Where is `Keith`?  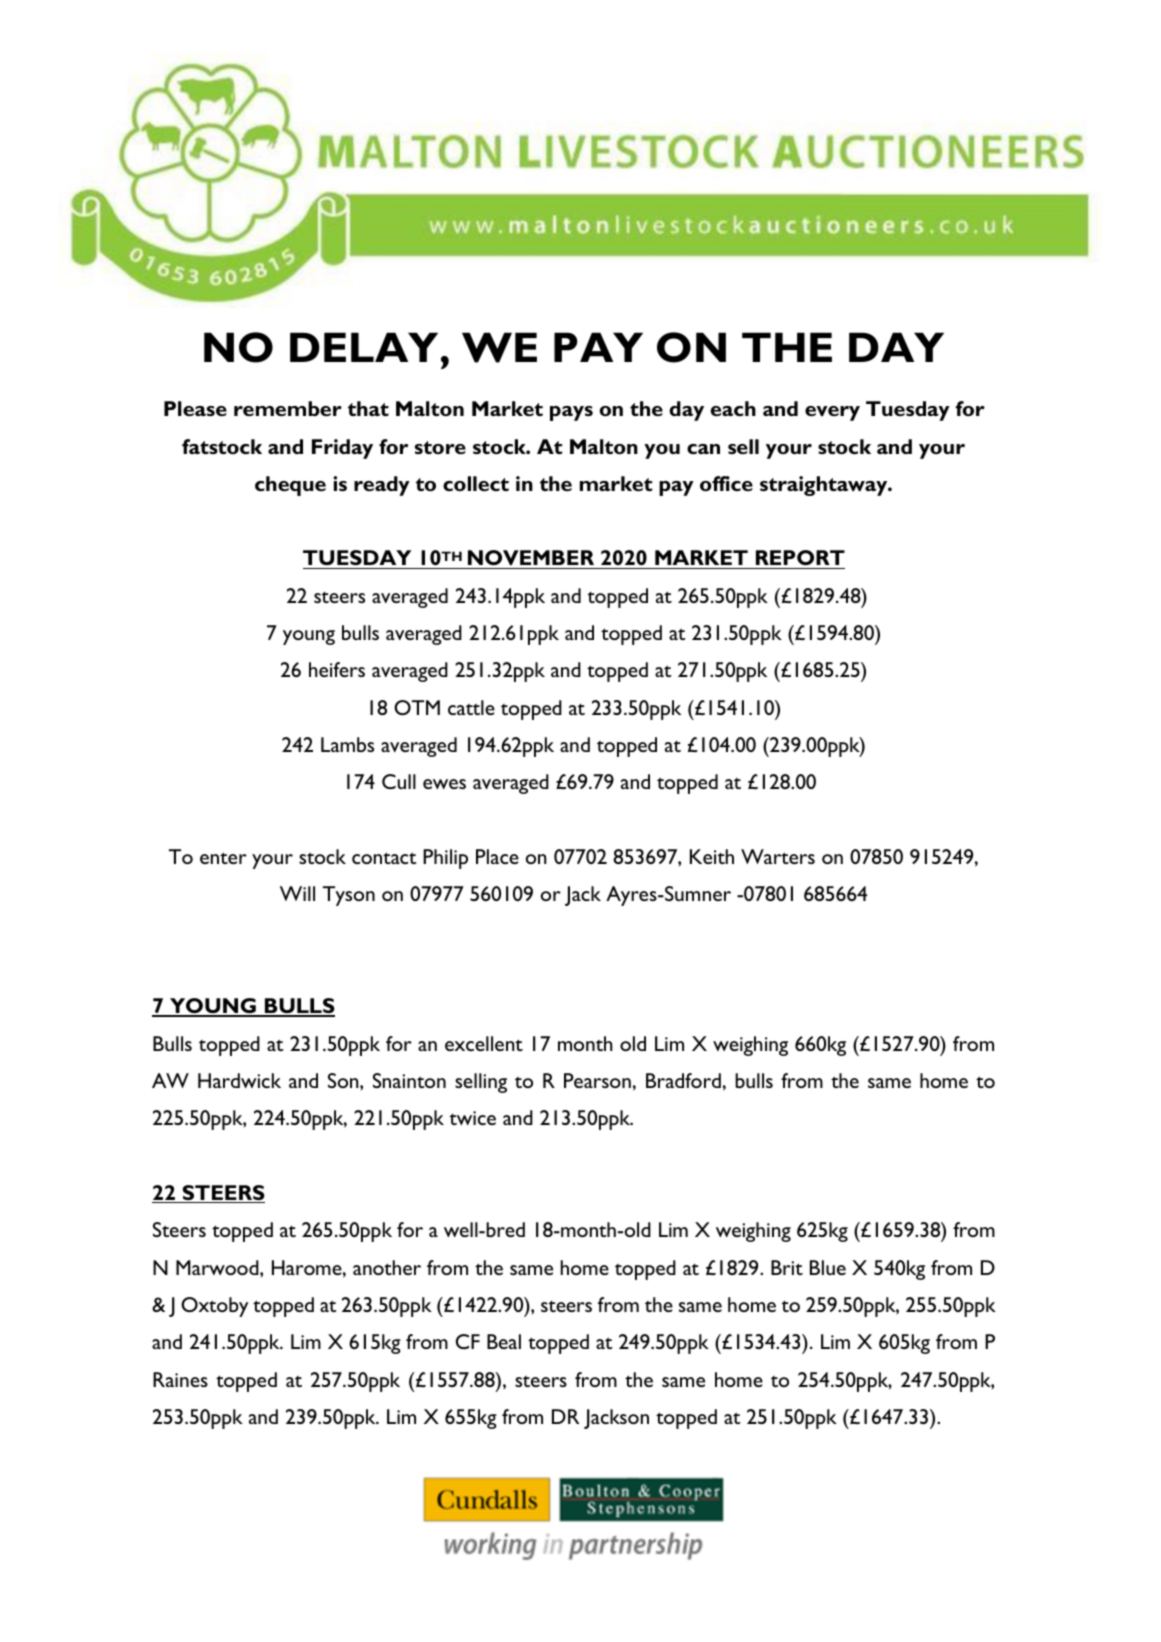 Keith is located at coordinates (712, 856).
